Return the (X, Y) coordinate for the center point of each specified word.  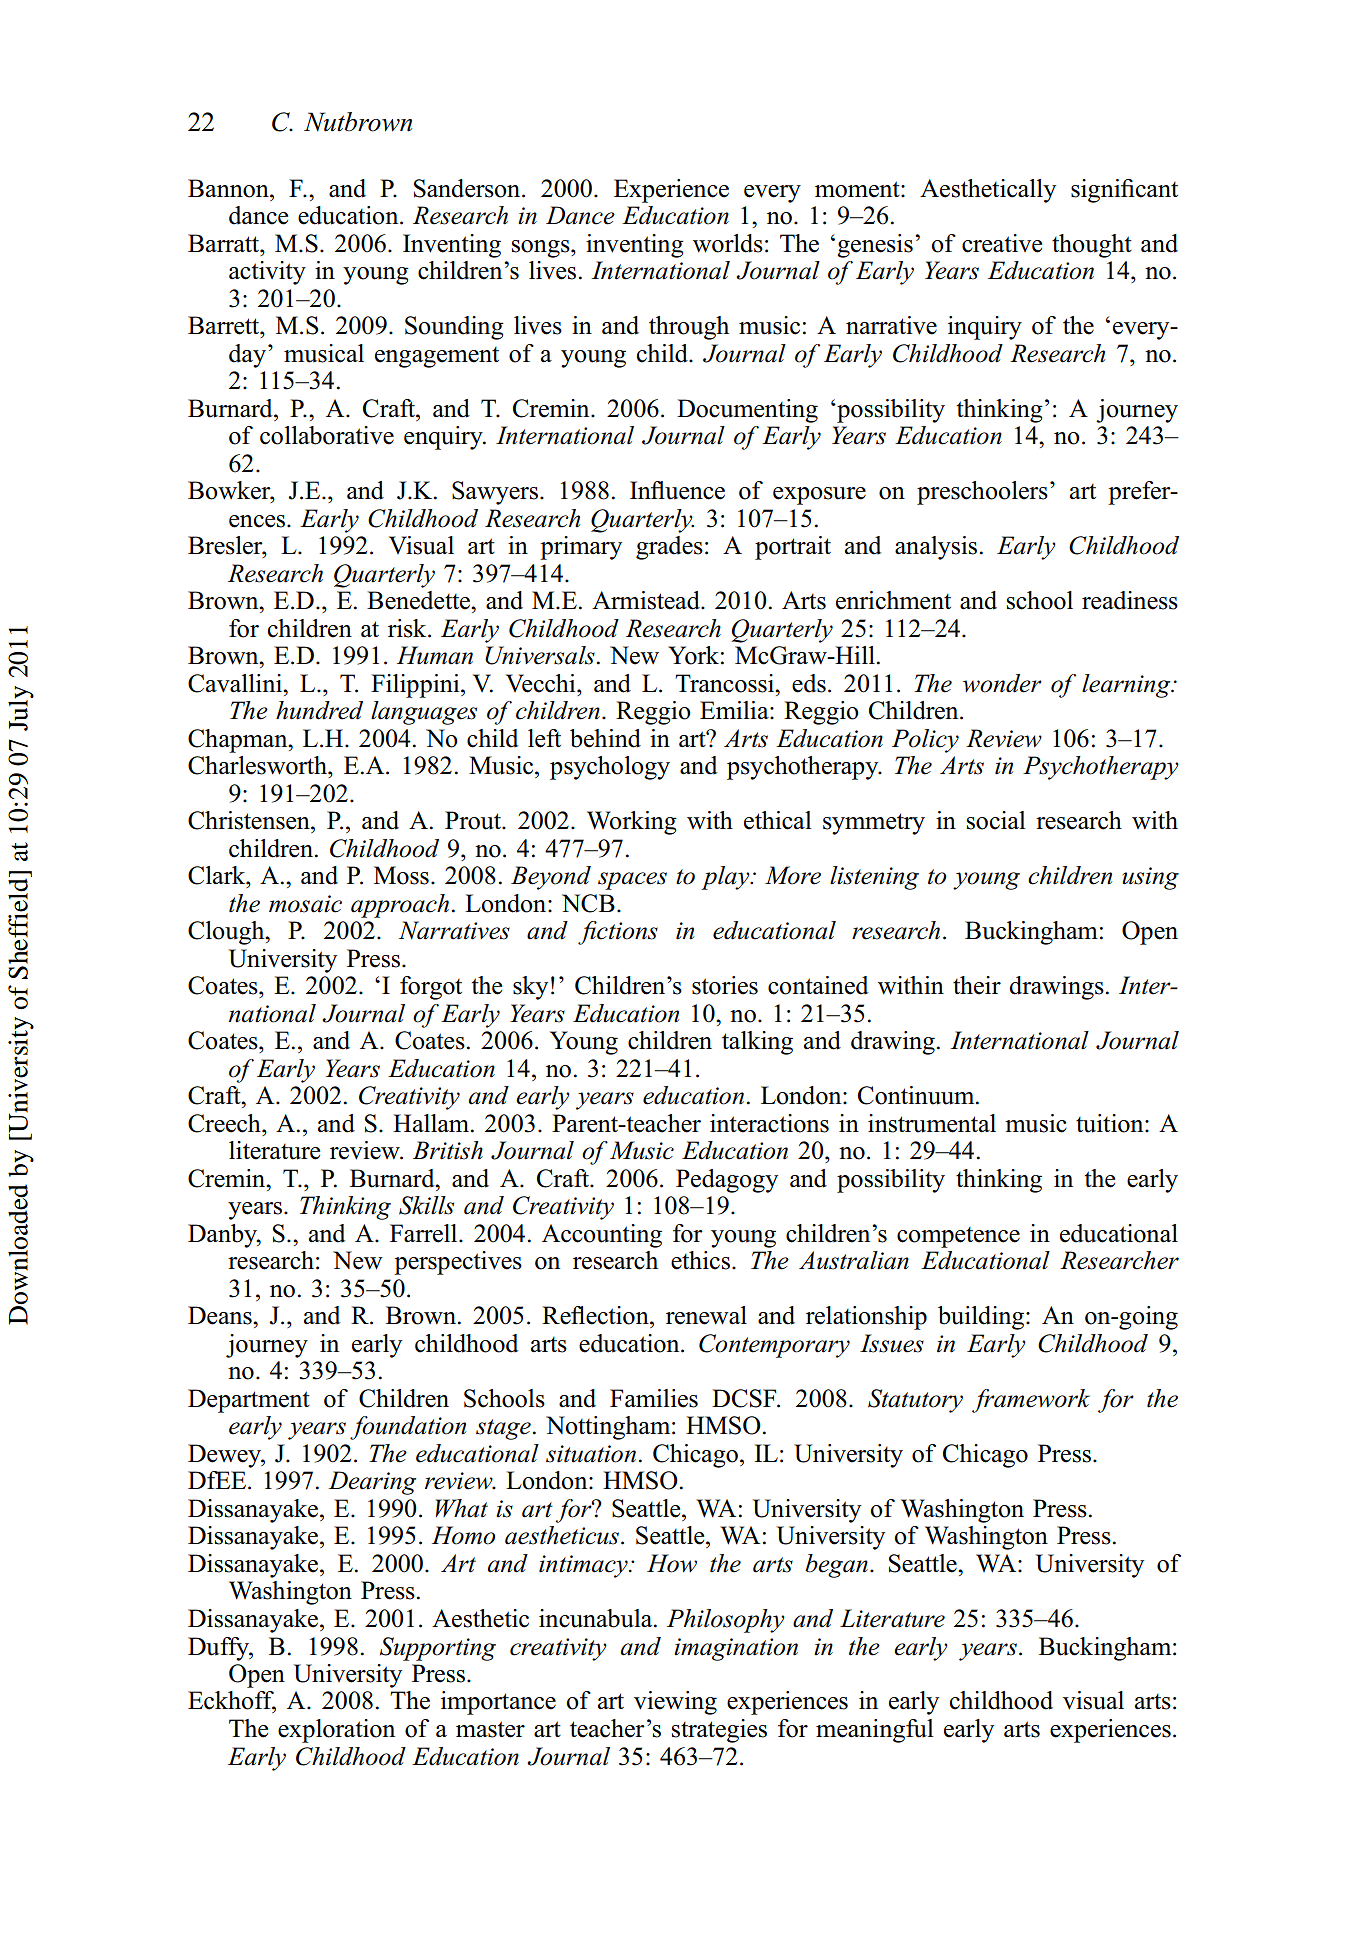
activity (267, 273)
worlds (728, 243)
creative (1002, 243)
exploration (336, 1731)
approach (400, 906)
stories (725, 985)
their (977, 985)
